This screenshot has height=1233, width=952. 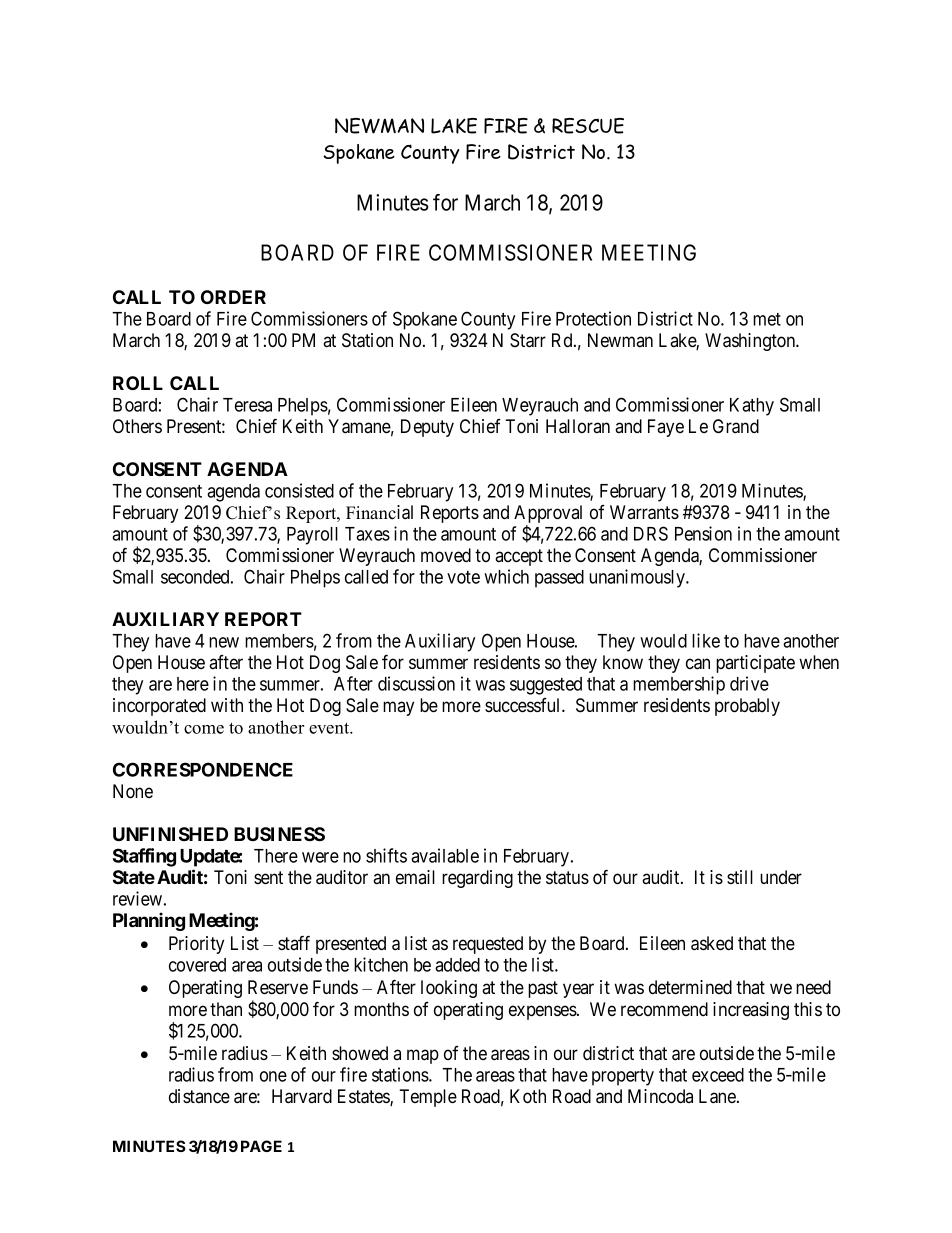 I want to click on distance, so click(x=199, y=1096).
